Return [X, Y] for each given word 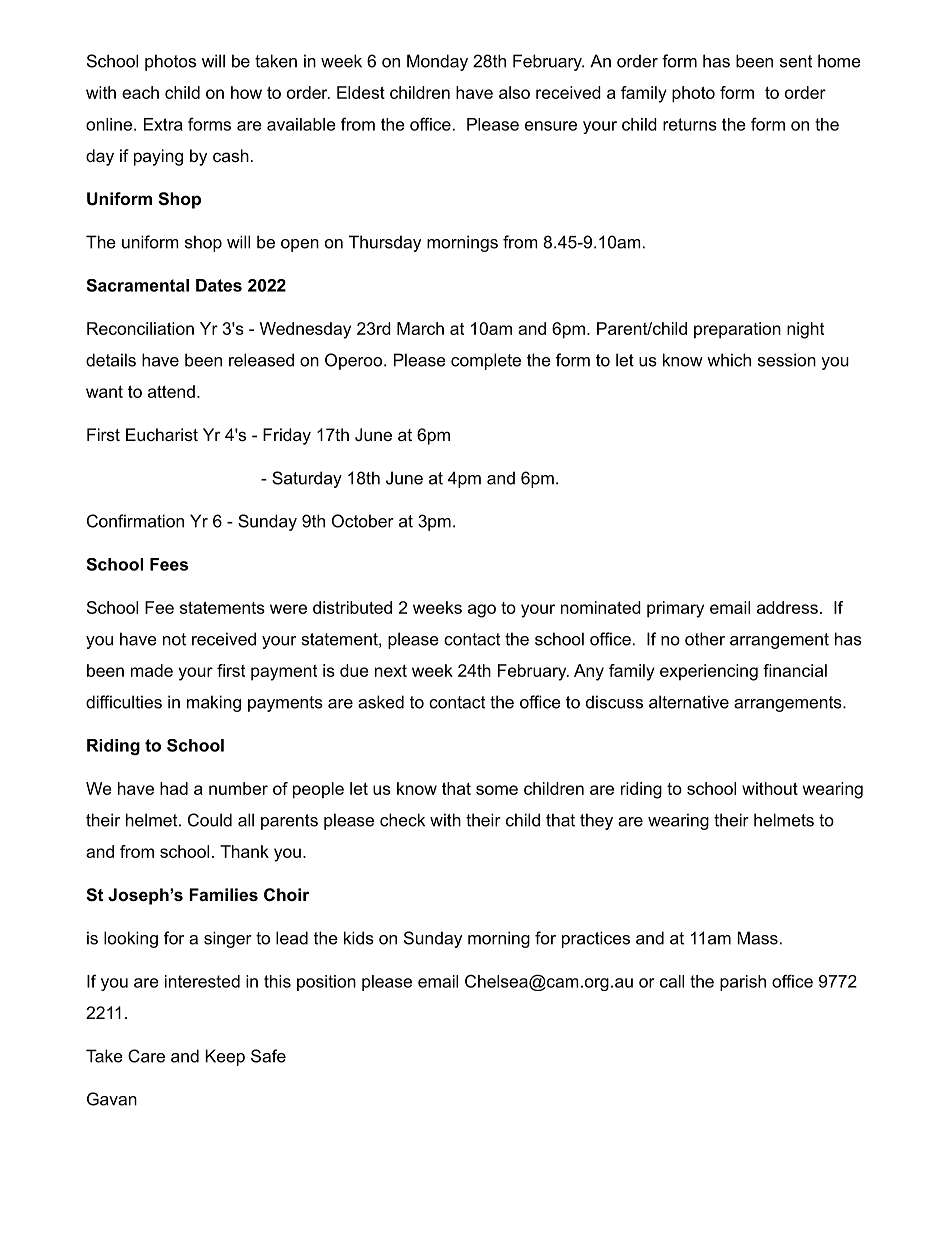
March [420, 328]
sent [796, 61]
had [174, 788]
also [514, 92]
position [326, 983]
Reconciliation [140, 328]
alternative [689, 702]
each [140, 92]
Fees [169, 564]
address [787, 607]
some [497, 790]
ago [482, 611]
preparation [737, 330]
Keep [225, 1057]
